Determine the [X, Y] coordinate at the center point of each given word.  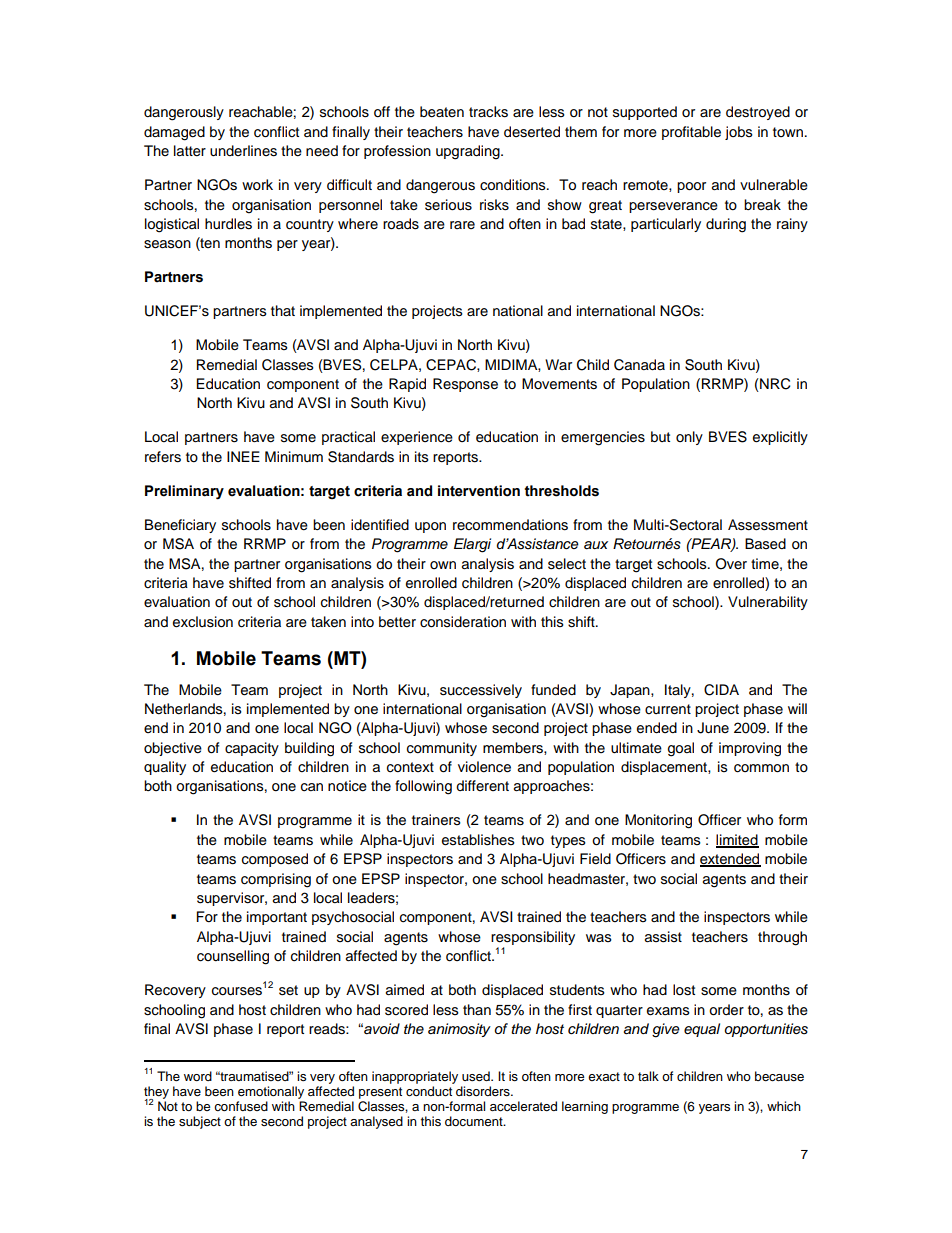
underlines [243, 151]
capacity [252, 749]
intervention [479, 491]
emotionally [271, 1092]
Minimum [294, 456]
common [761, 768]
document [475, 1121]
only [689, 438]
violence [484, 767]
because [779, 1076]
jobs [739, 133]
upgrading [469, 152]
